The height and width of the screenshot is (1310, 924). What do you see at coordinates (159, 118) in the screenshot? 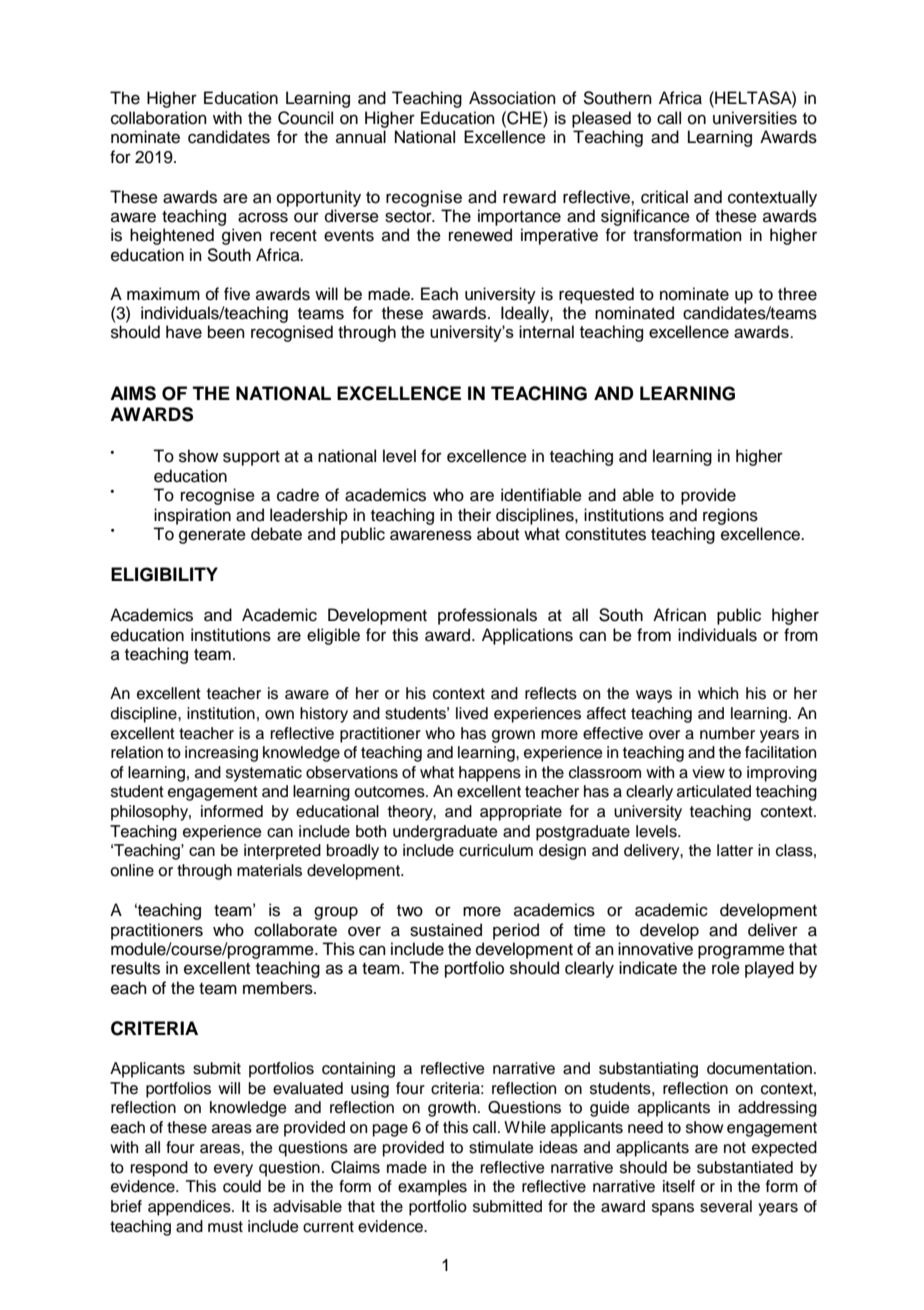
I see `collaboration` at bounding box center [159, 118].
